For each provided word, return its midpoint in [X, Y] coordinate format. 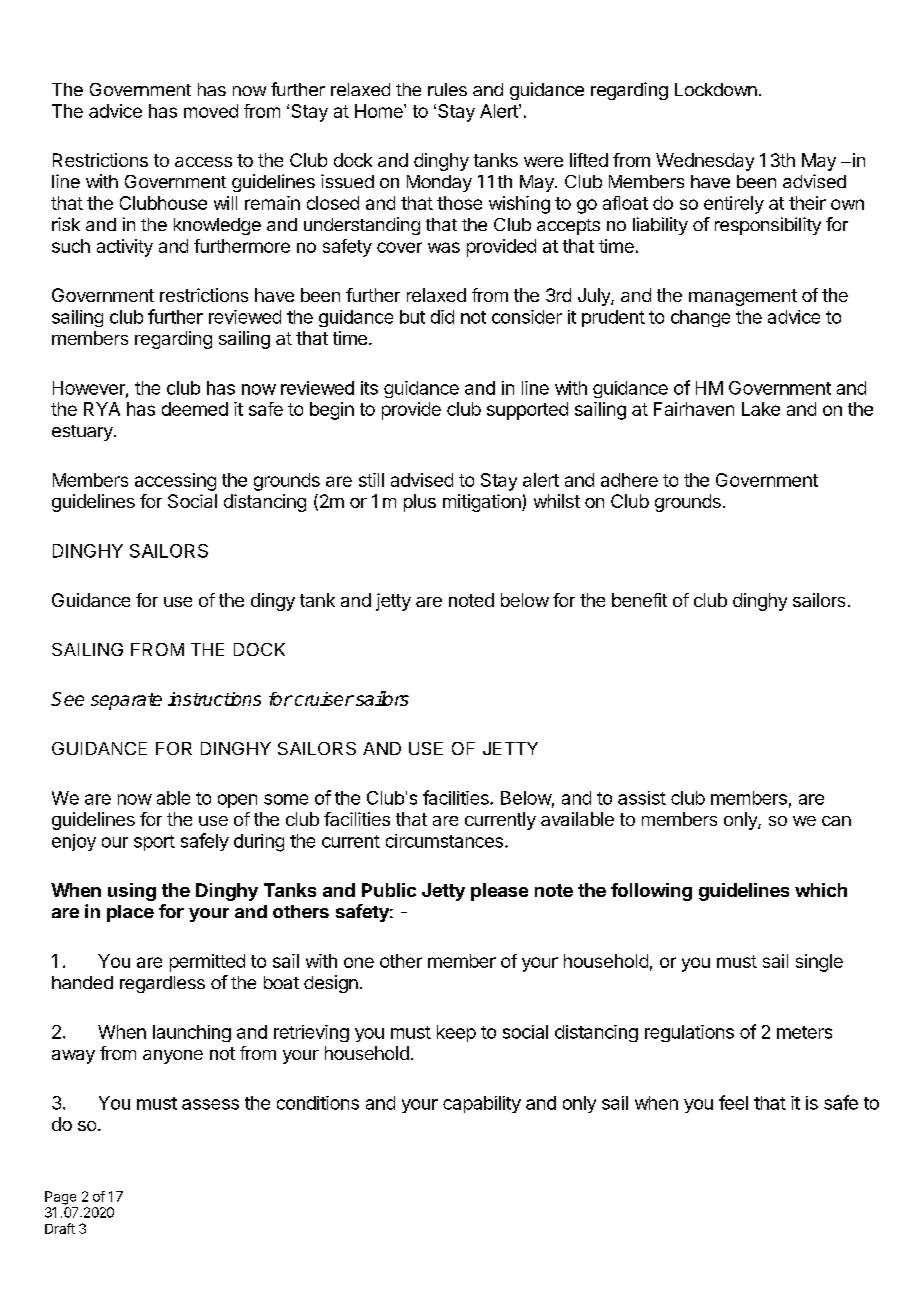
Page [60, 1198]
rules [447, 89]
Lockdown [716, 89]
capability [482, 1104]
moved [211, 111]
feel [733, 1102]
